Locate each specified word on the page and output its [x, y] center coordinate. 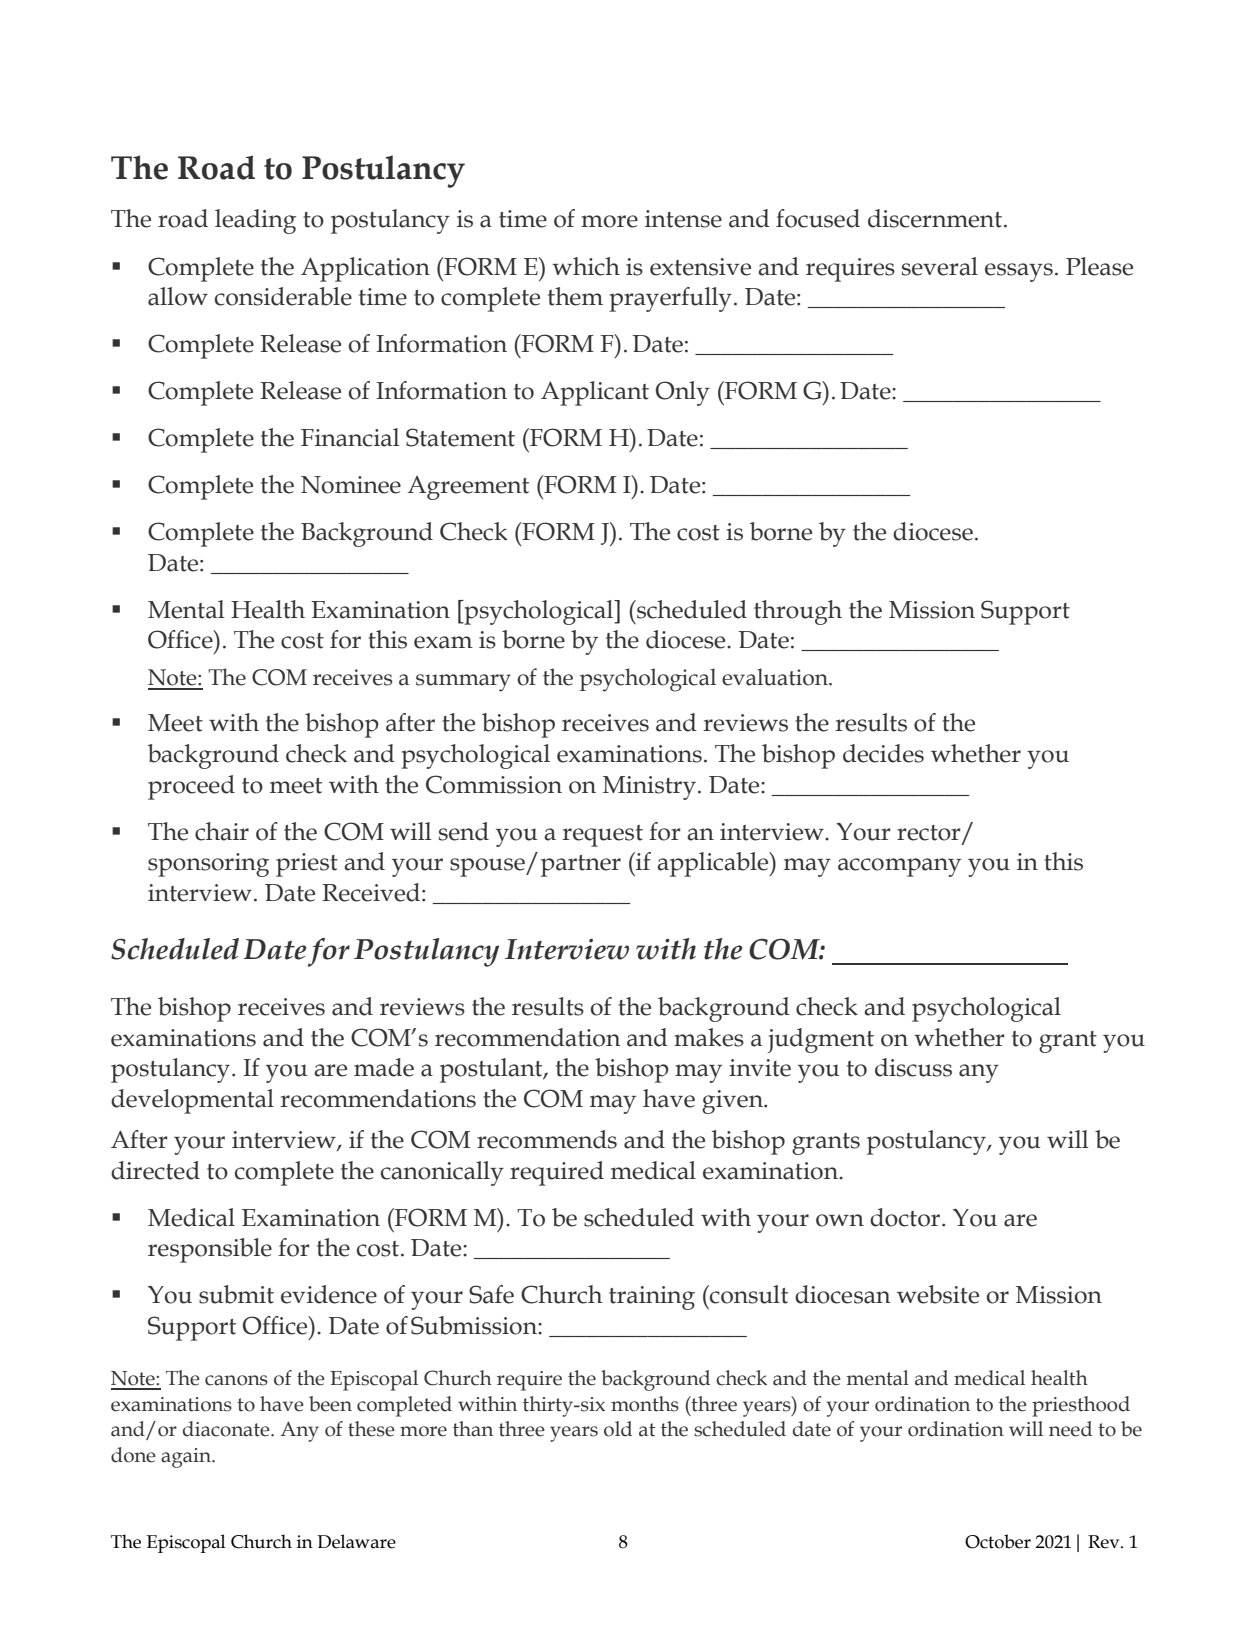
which [586, 266]
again [187, 1458]
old [618, 1429]
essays [1019, 272]
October [998, 1541]
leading [255, 221]
